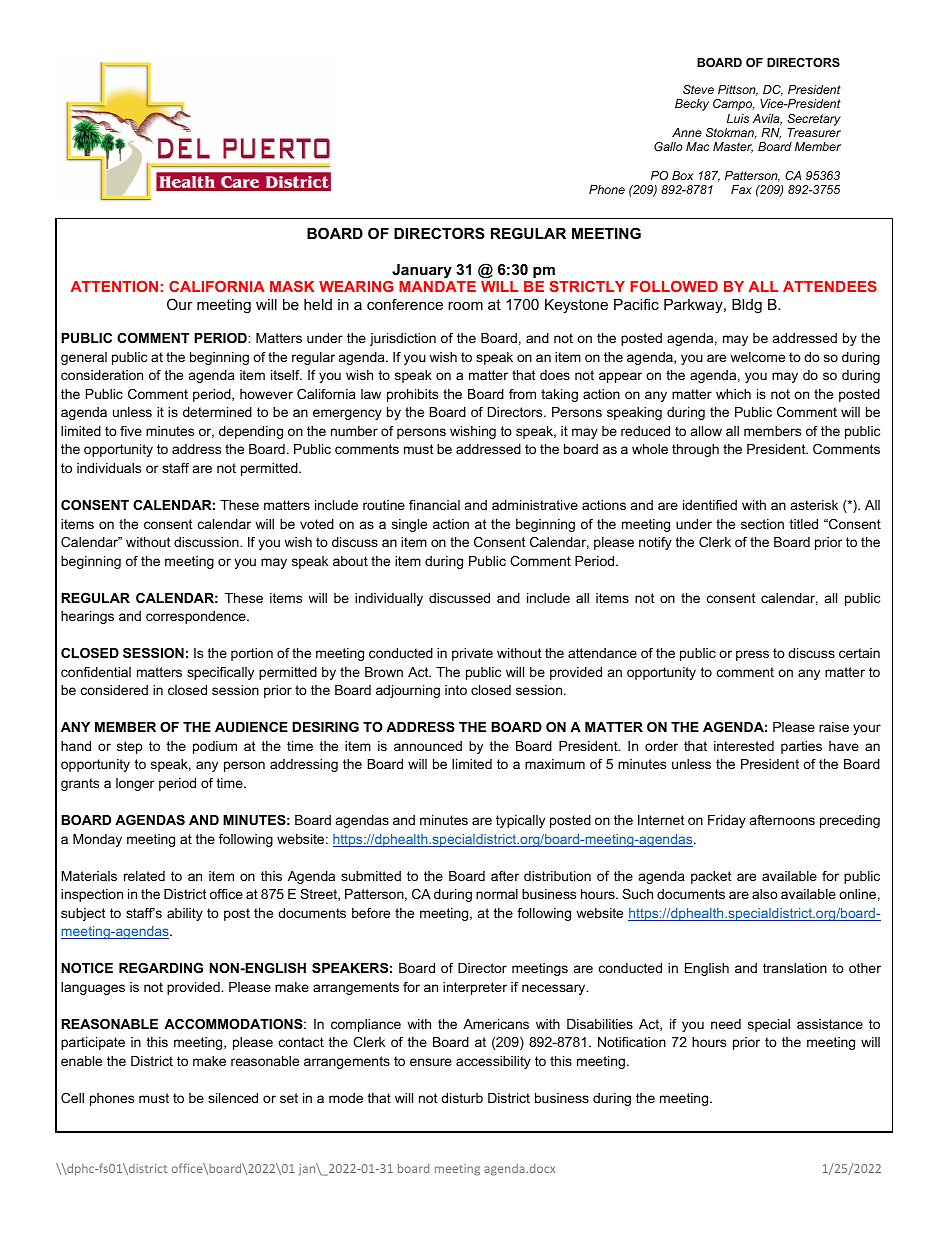 This screenshot has height=1233, width=952. I want to click on into, so click(456, 690).
